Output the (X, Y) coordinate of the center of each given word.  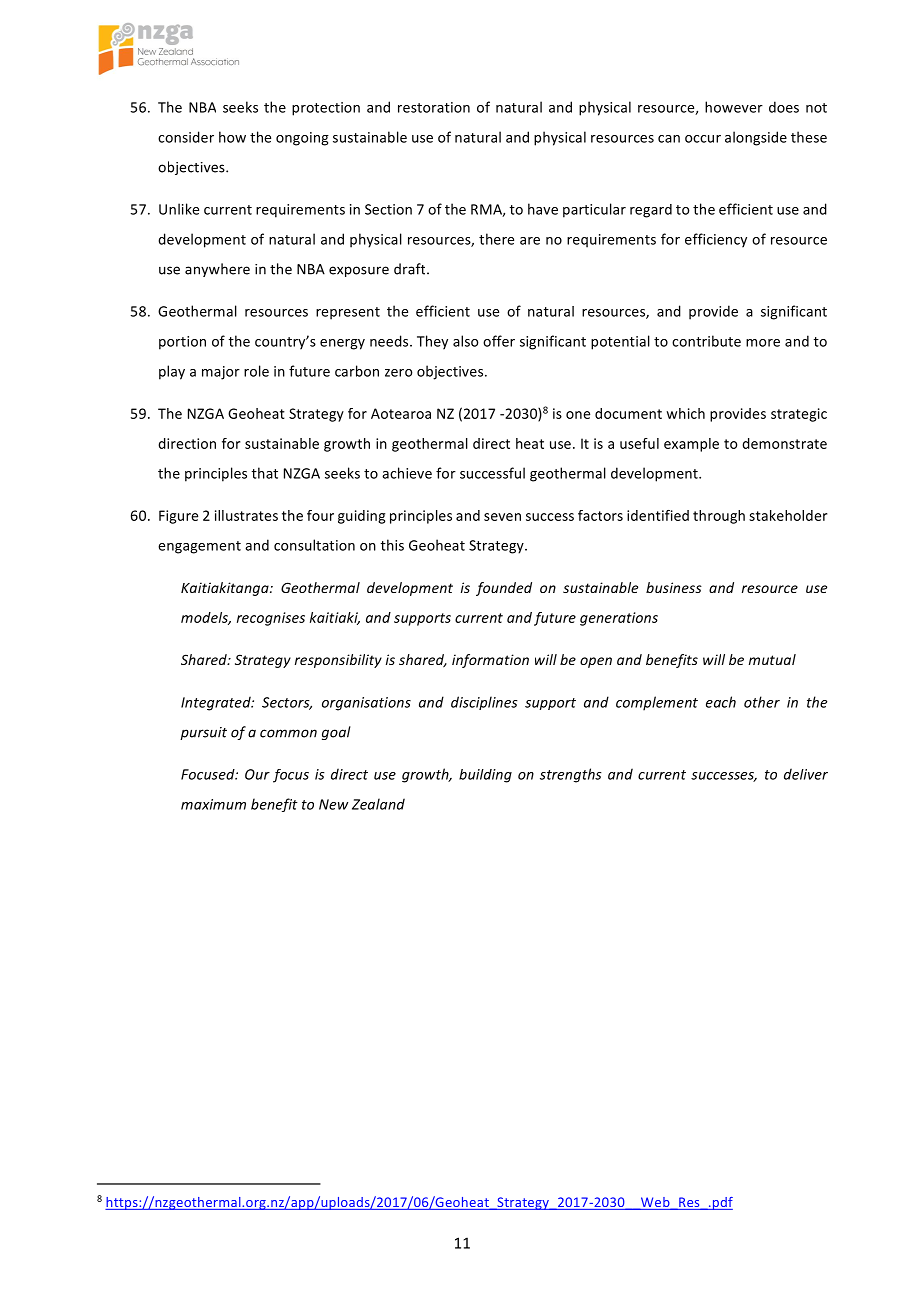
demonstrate (784, 443)
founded (504, 589)
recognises (271, 619)
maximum (213, 804)
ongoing (302, 139)
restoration (434, 107)
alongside (756, 138)
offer (499, 341)
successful (492, 473)
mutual (772, 659)
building (485, 776)
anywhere (217, 270)
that (265, 473)
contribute (706, 341)
